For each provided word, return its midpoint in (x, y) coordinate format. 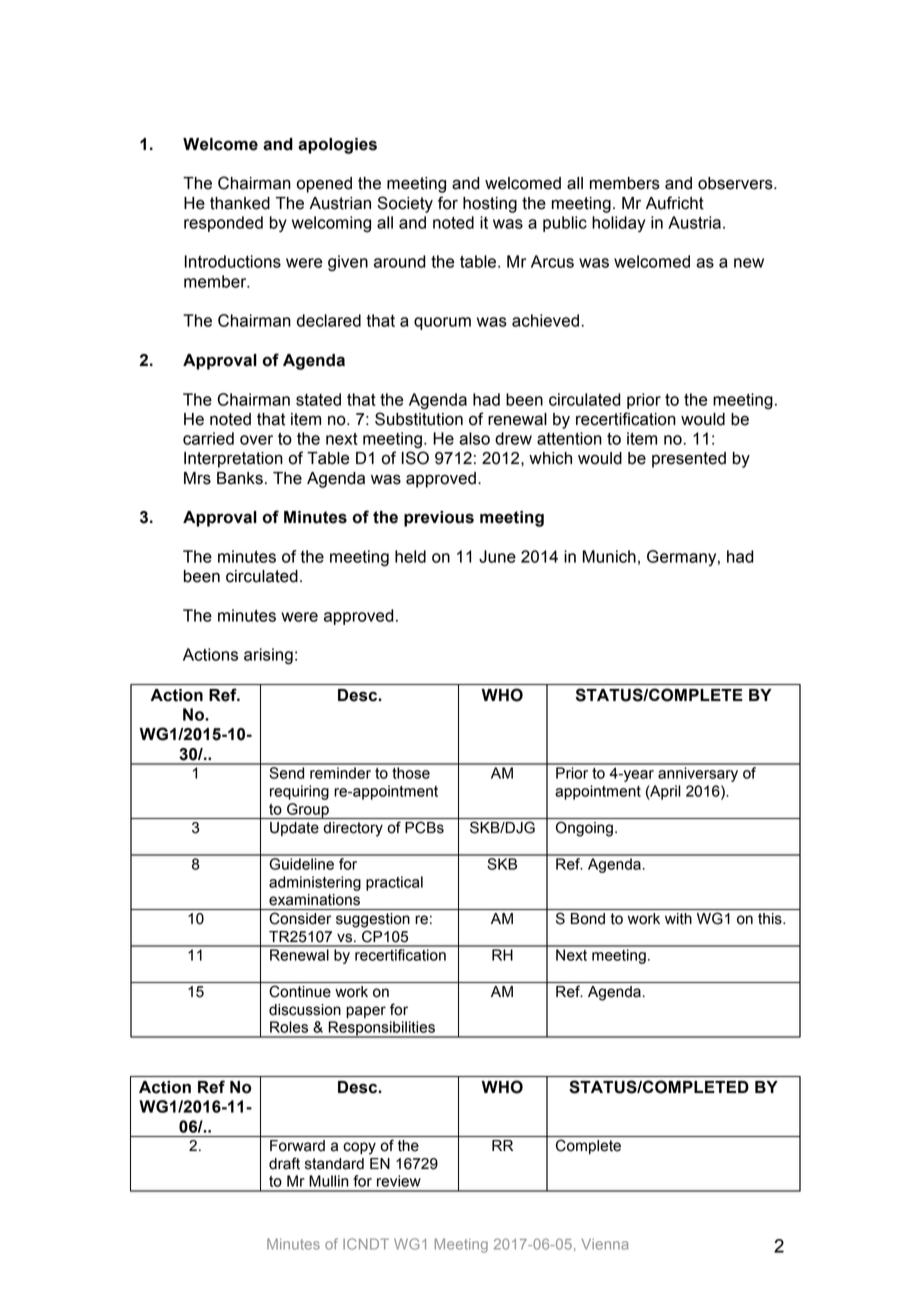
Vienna (604, 1244)
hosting (490, 205)
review (399, 1181)
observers (736, 183)
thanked (240, 203)
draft (284, 1163)
